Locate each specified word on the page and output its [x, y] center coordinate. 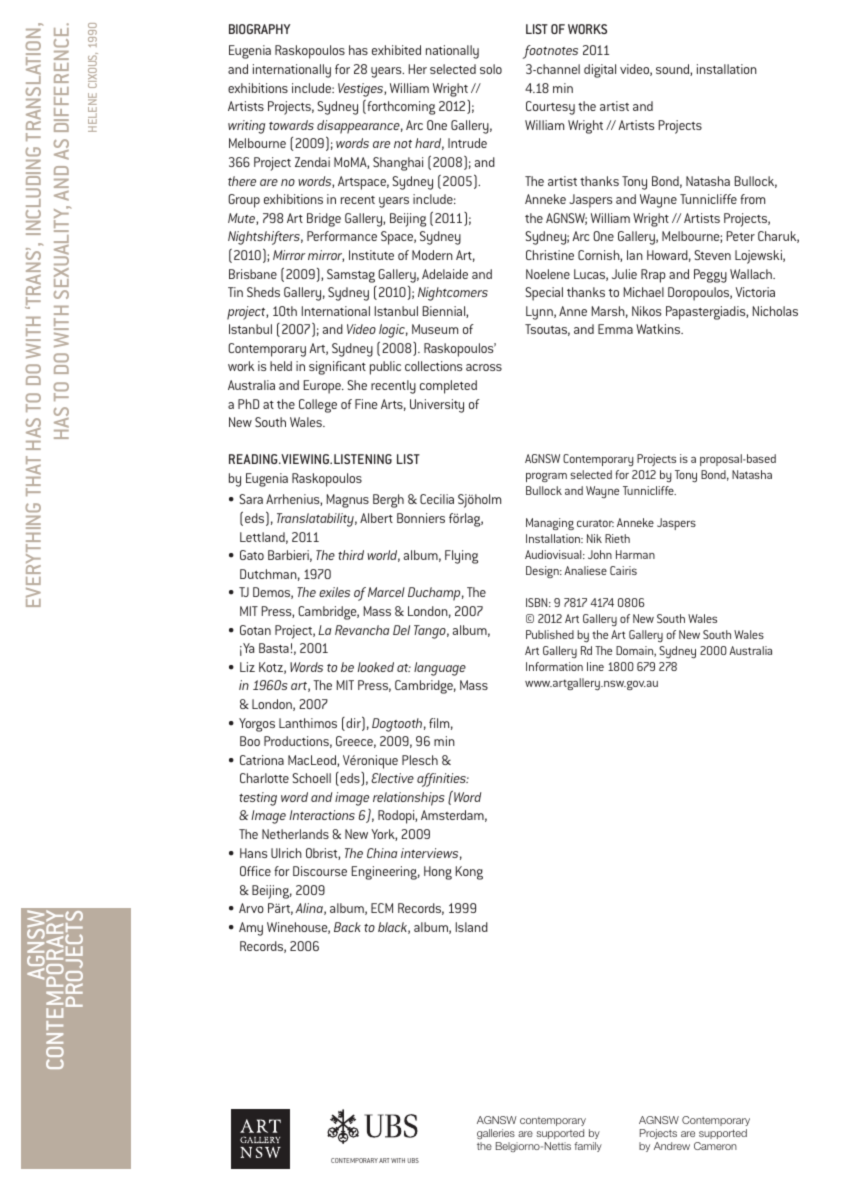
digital [600, 71]
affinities [443, 780]
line [595, 666]
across [484, 367]
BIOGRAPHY [259, 29]
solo [491, 69]
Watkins [659, 329]
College [318, 406]
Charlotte [264, 778]
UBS [413, 1160]
